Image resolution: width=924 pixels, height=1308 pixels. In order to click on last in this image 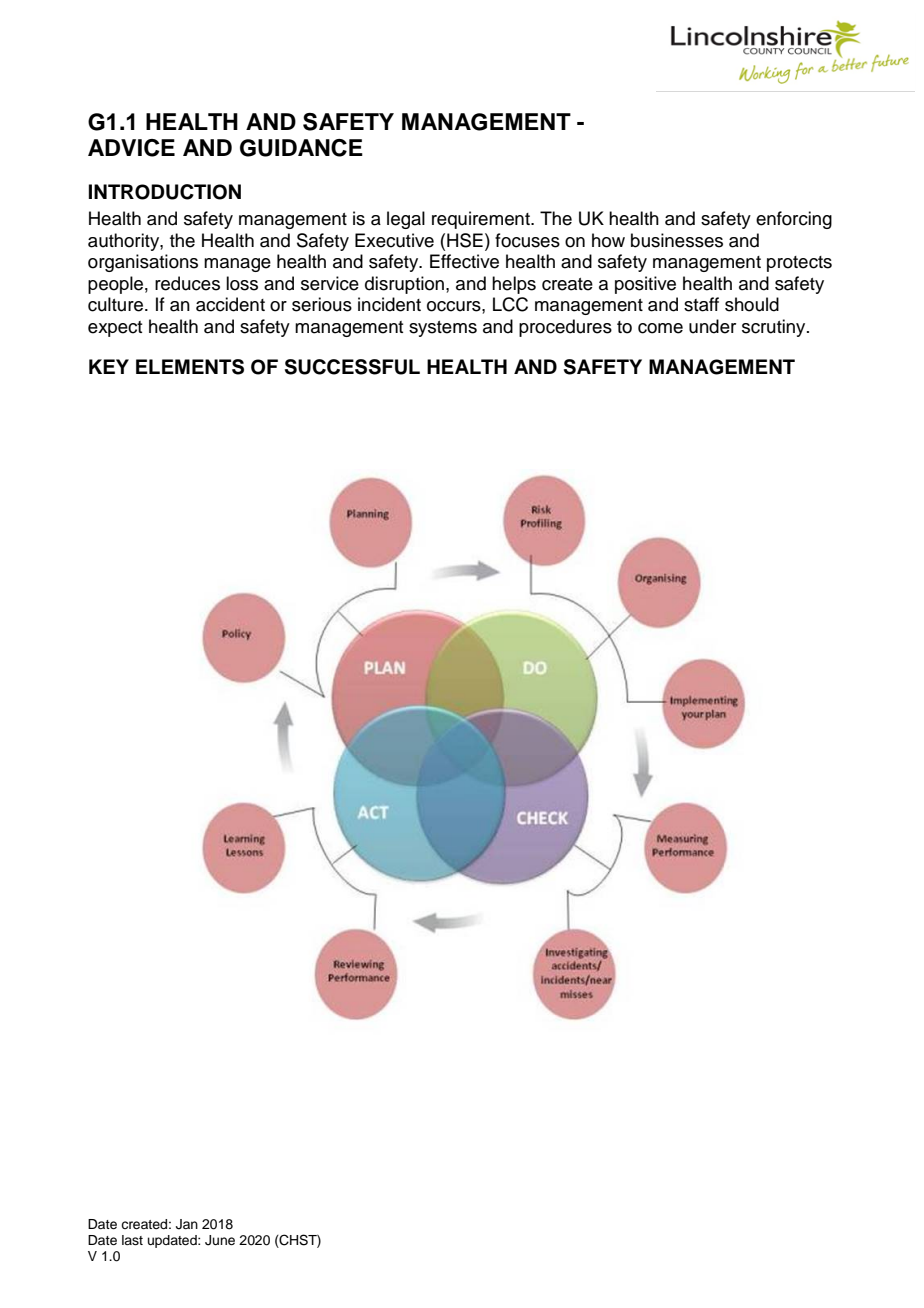, I will do `click(132, 1240)`.
